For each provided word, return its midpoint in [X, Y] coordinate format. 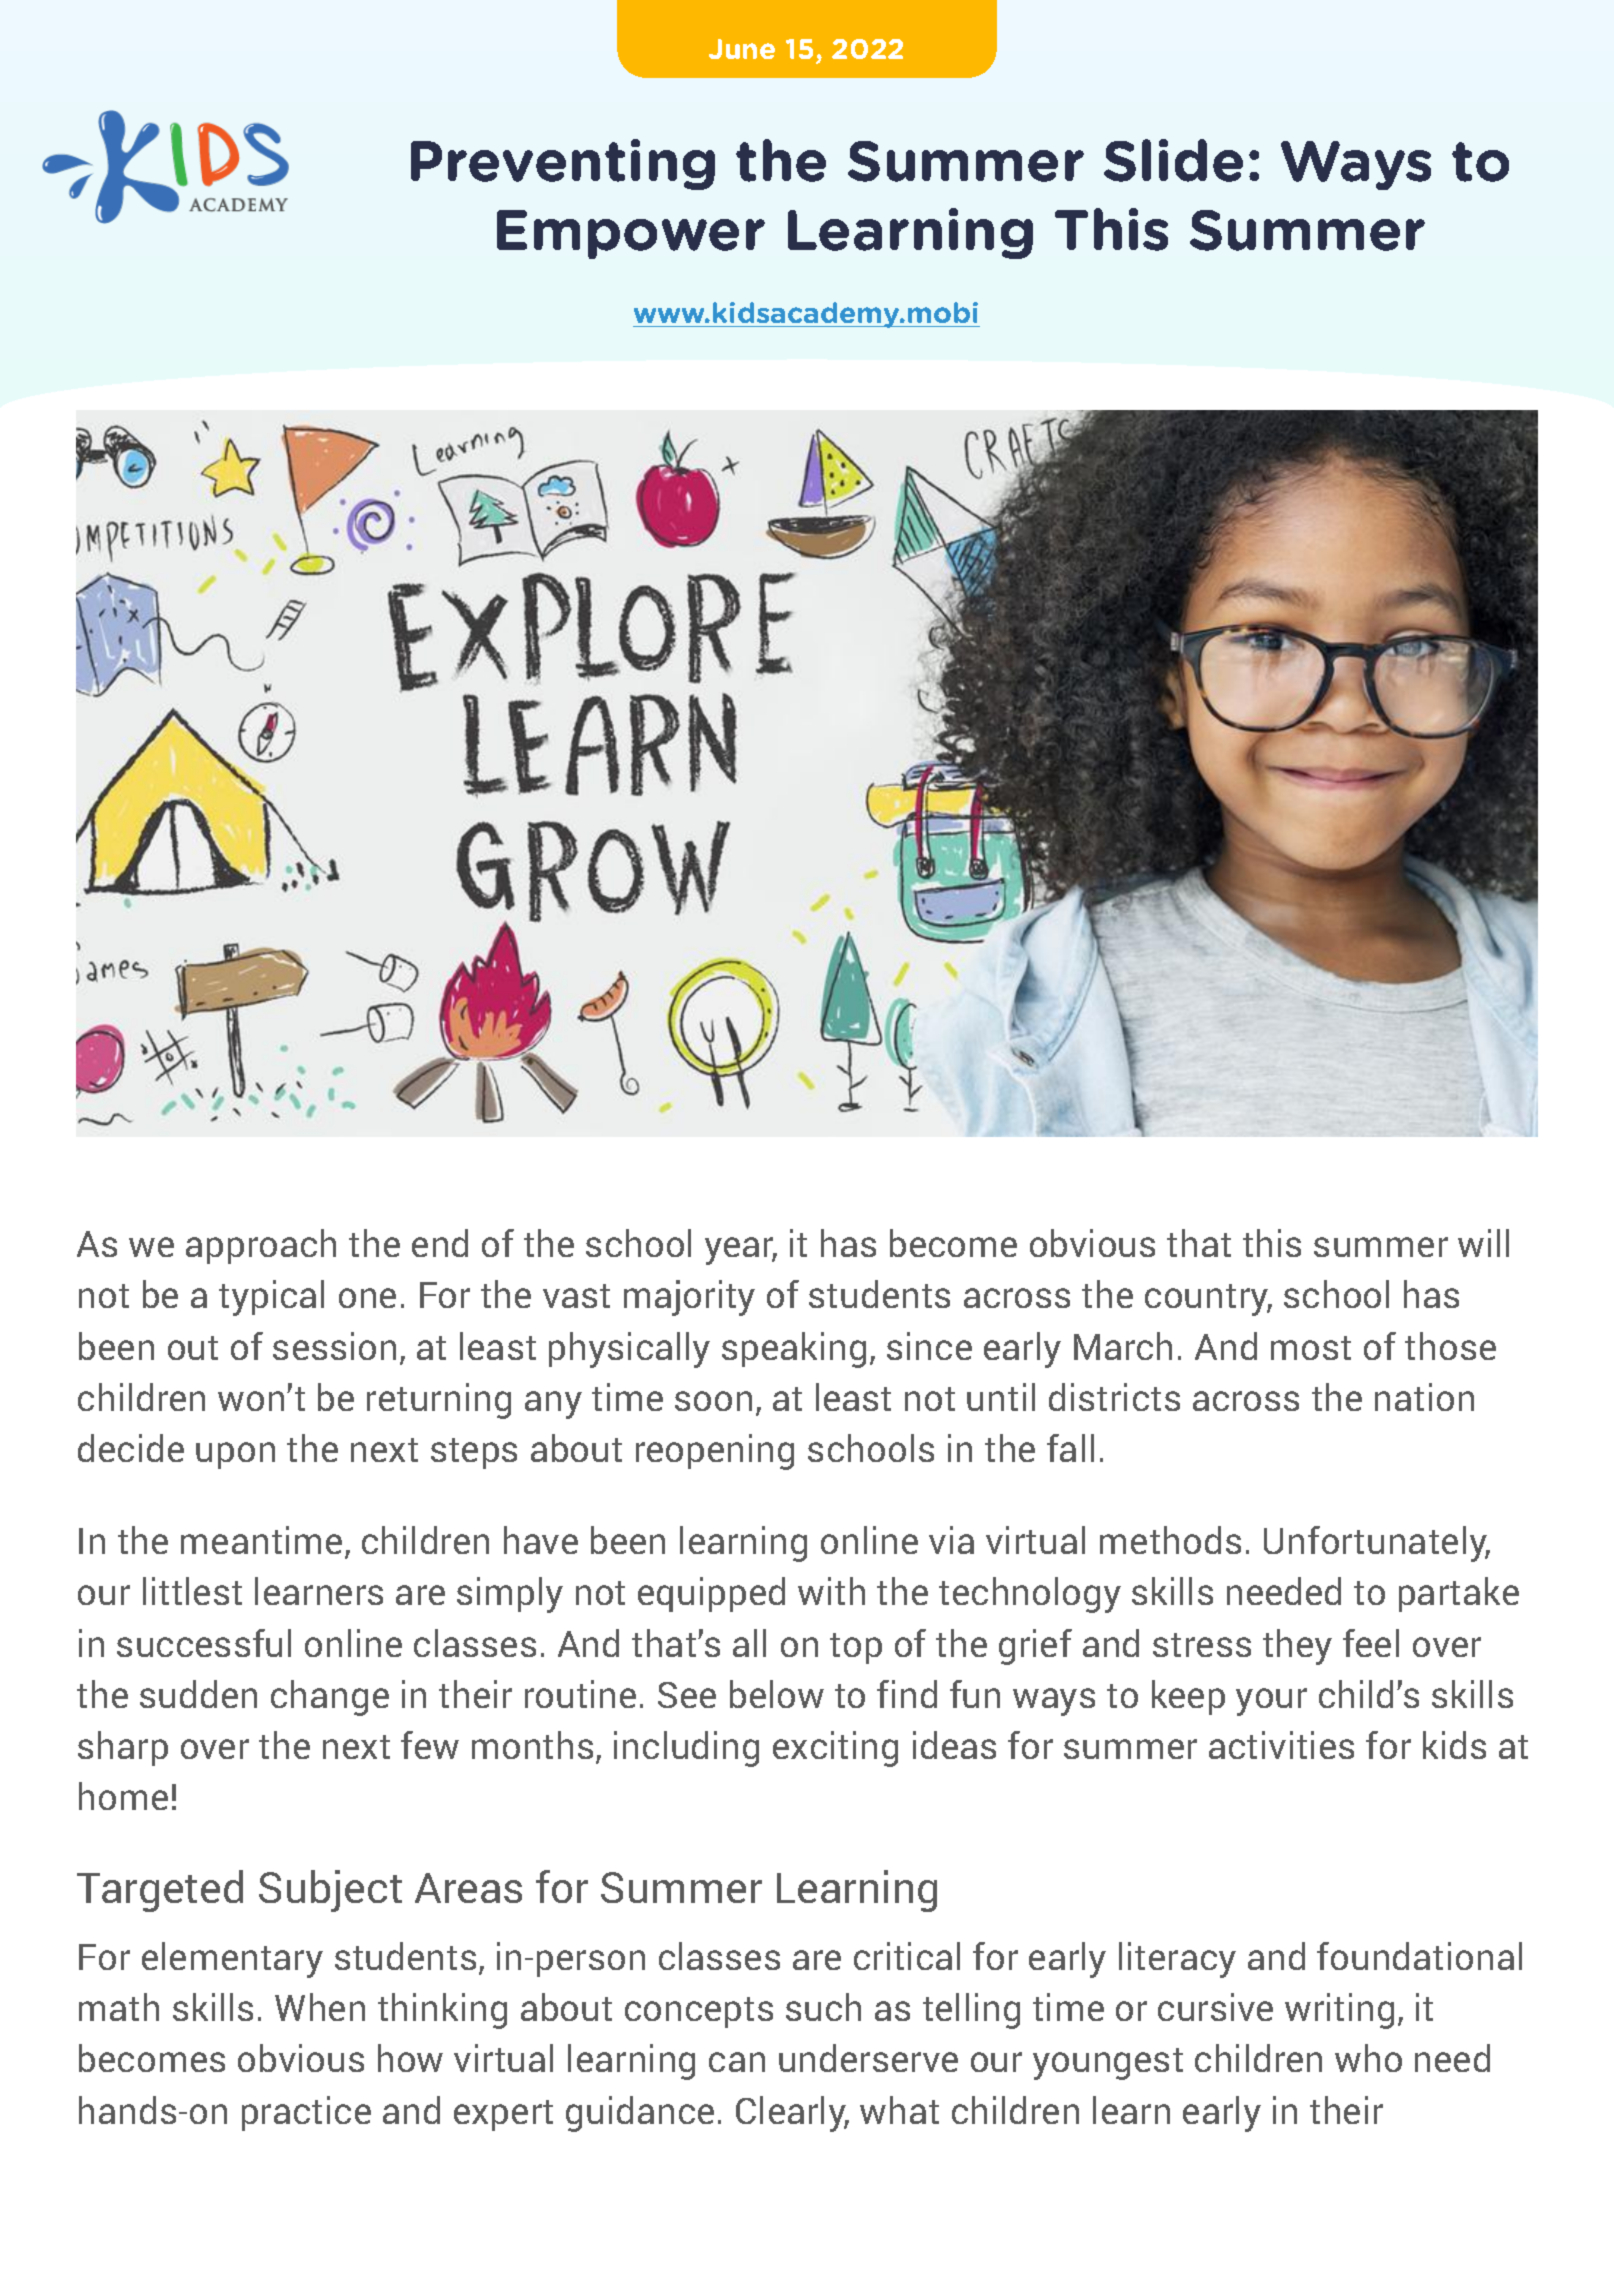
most [1311, 1348]
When [320, 2007]
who [1368, 2058]
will [1483, 1243]
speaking [794, 1350]
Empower [631, 234]
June [742, 49]
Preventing [563, 164]
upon [235, 1455]
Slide [1173, 160]
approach [261, 1246]
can [737, 2062]
